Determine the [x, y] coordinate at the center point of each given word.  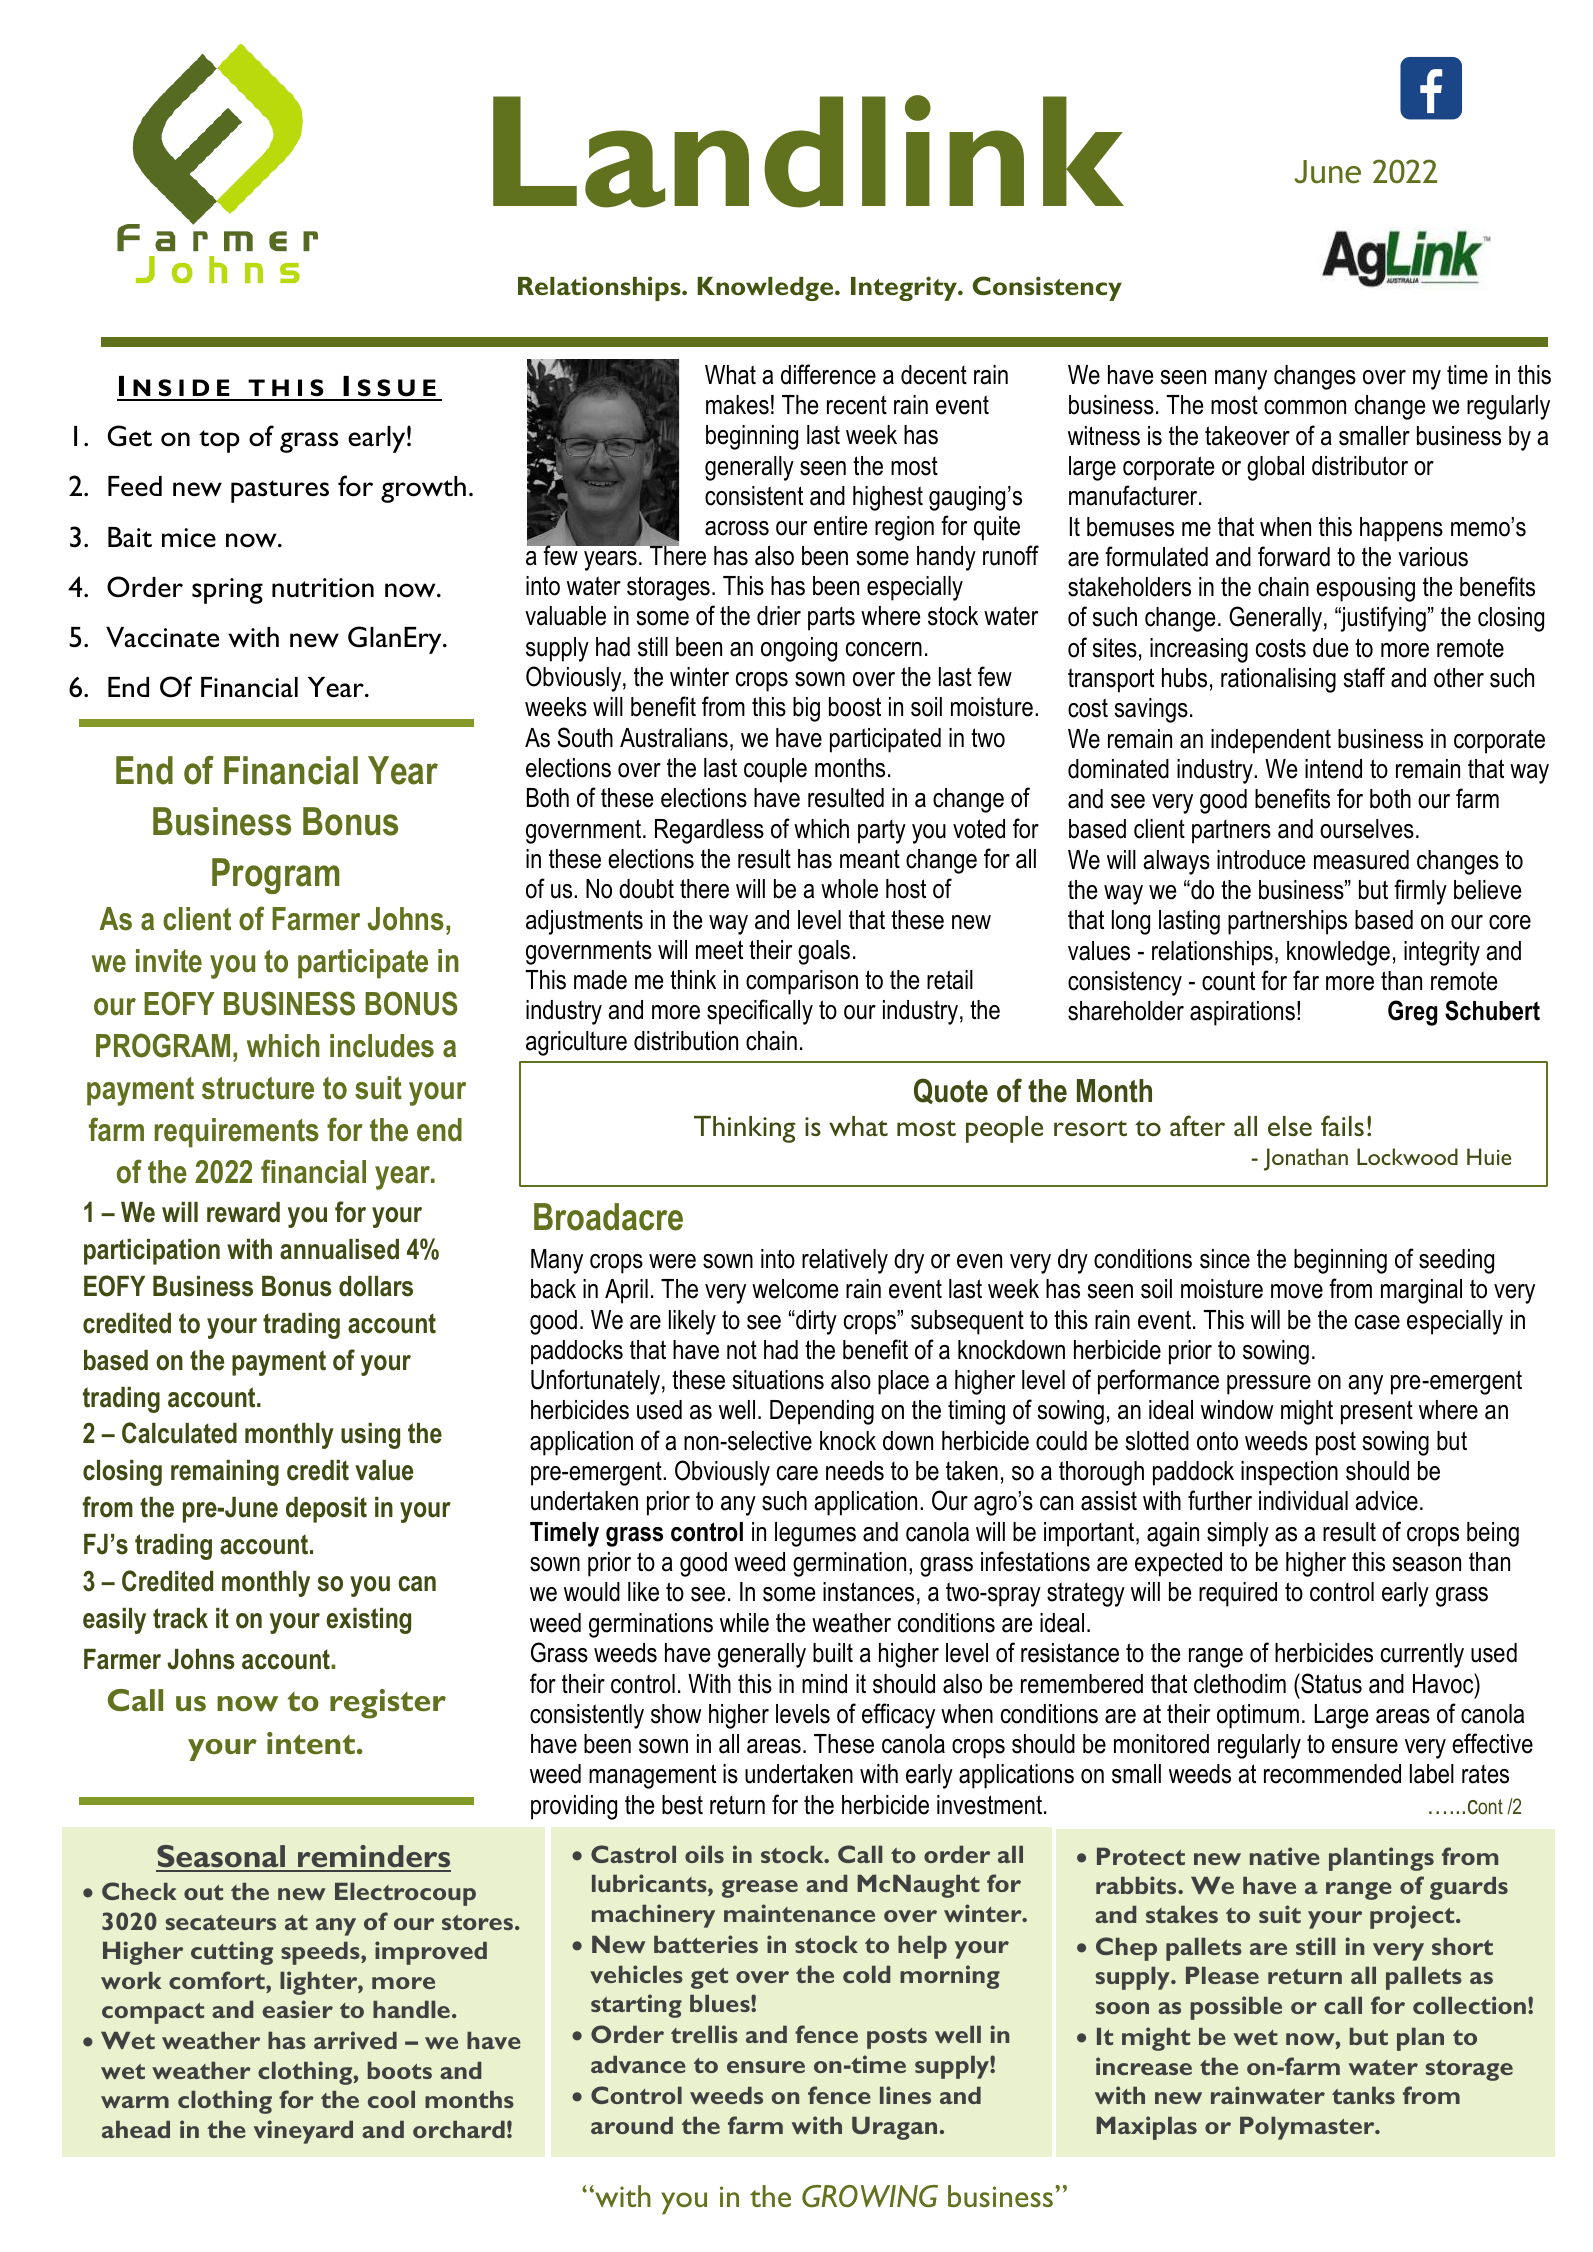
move [1297, 1291]
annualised [339, 1249]
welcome [795, 1289]
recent [857, 405]
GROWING [870, 2196]
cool [391, 2099]
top [219, 441]
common [1305, 407]
